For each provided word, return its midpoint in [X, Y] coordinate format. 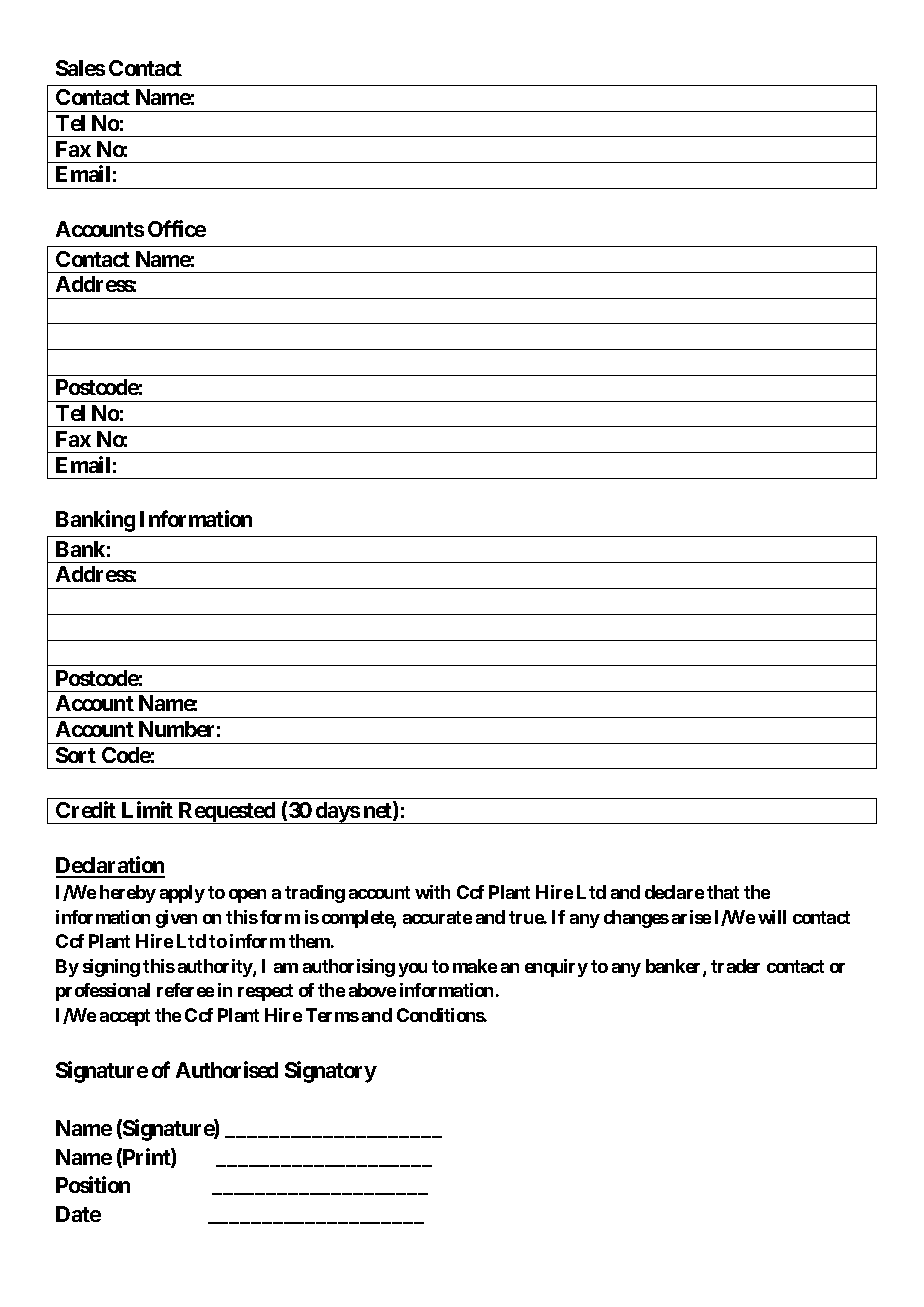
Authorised [227, 1069]
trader [735, 966]
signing [111, 968]
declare [674, 892]
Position [93, 1184]
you [413, 970]
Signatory [331, 1072]
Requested [227, 813]
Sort [76, 755]
